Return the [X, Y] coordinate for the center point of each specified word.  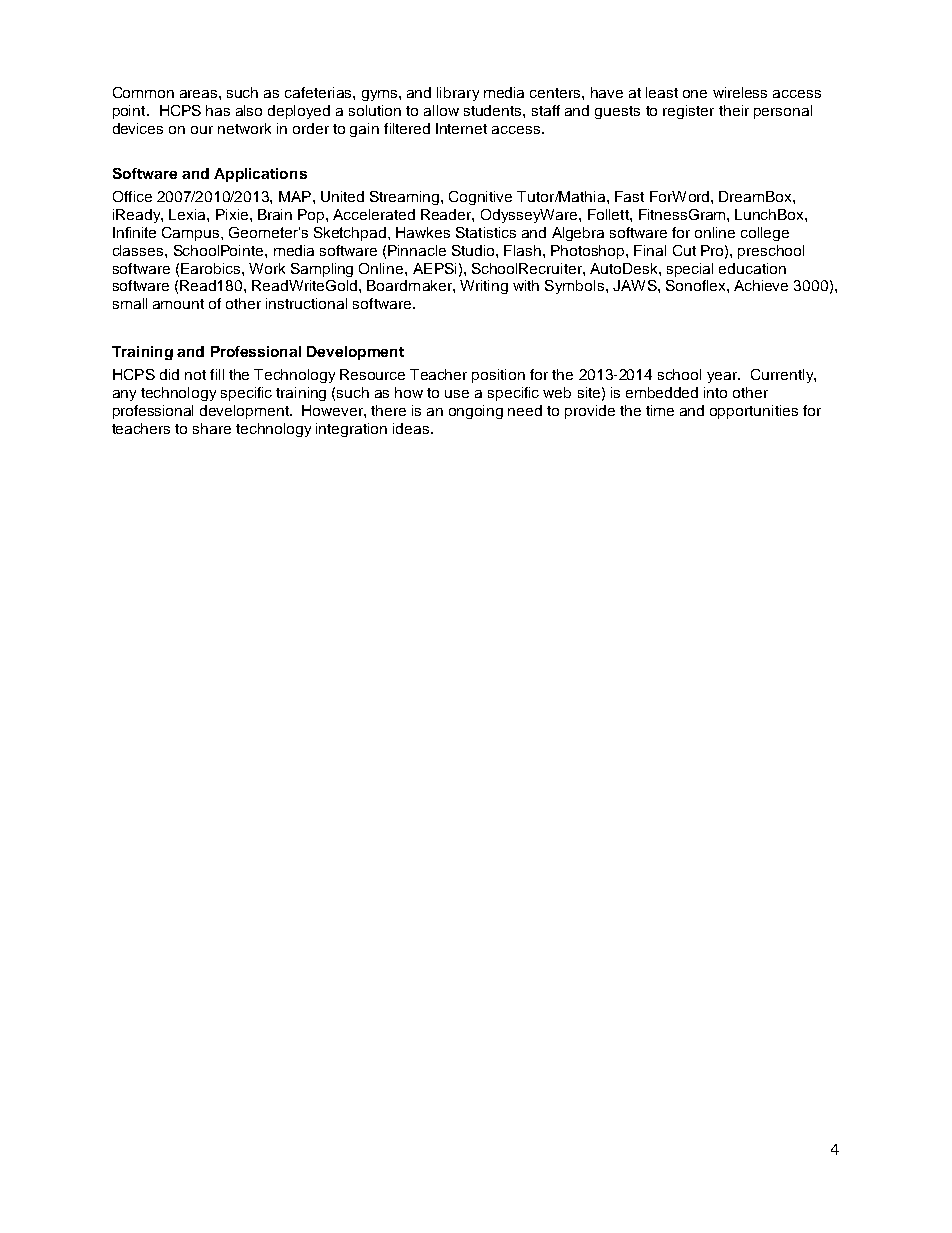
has [218, 110]
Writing [484, 287]
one [695, 94]
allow [441, 110]
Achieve [761, 285]
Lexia [188, 214]
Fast [629, 196]
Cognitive [480, 198]
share [212, 428]
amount [178, 304]
